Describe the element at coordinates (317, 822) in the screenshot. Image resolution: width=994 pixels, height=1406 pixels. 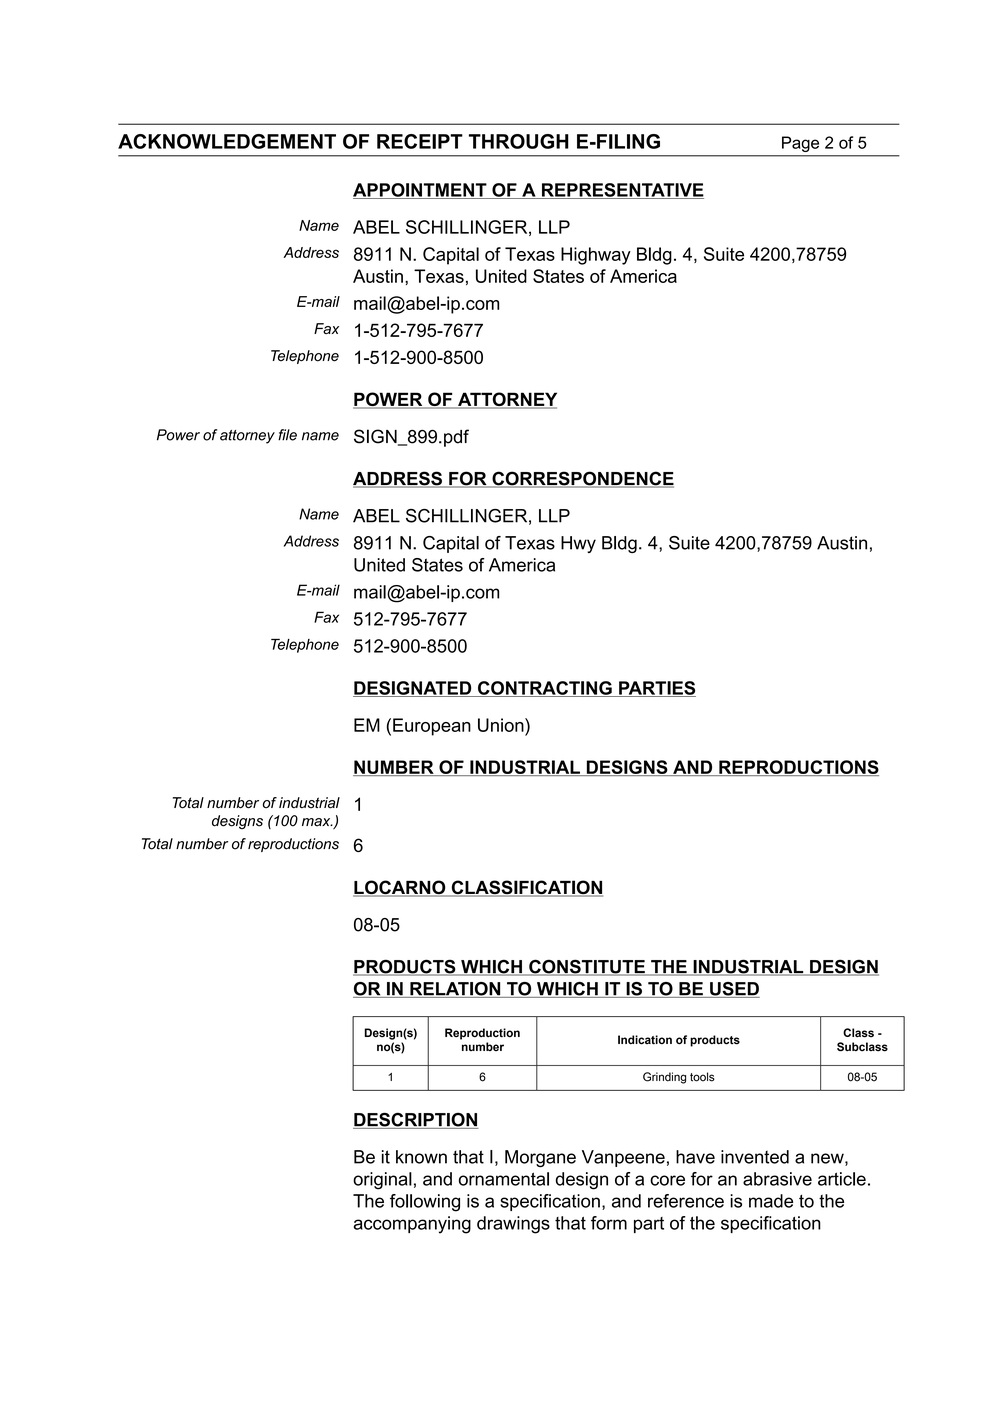
I see `max` at that location.
